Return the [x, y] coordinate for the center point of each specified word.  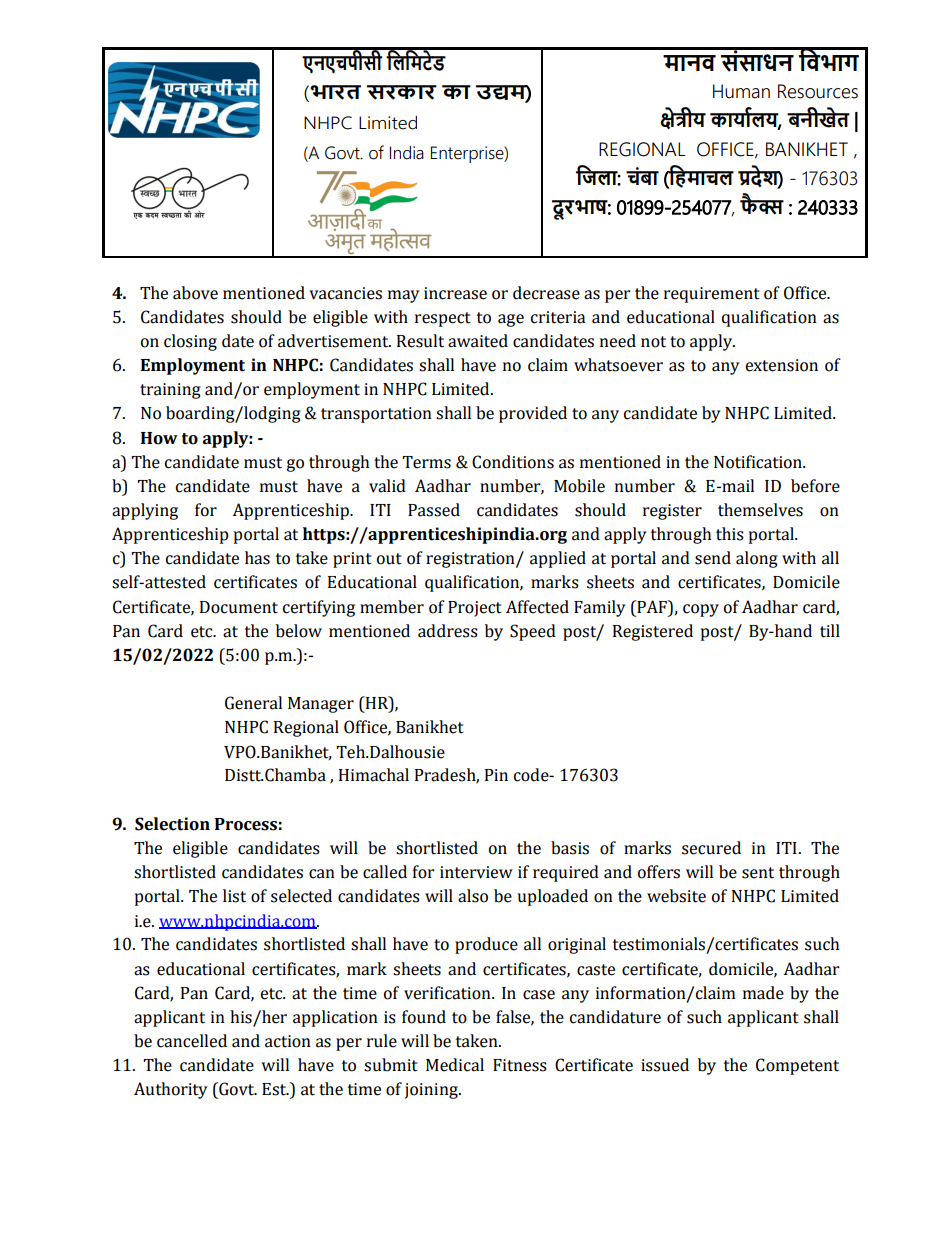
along [757, 559]
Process [246, 824]
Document [239, 607]
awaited [478, 341]
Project [475, 609]
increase [455, 293]
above [195, 293]
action [288, 1041]
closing [190, 342]
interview [476, 872]
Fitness [520, 1065]
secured [711, 848]
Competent [797, 1066]
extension [781, 365]
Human [741, 91]
